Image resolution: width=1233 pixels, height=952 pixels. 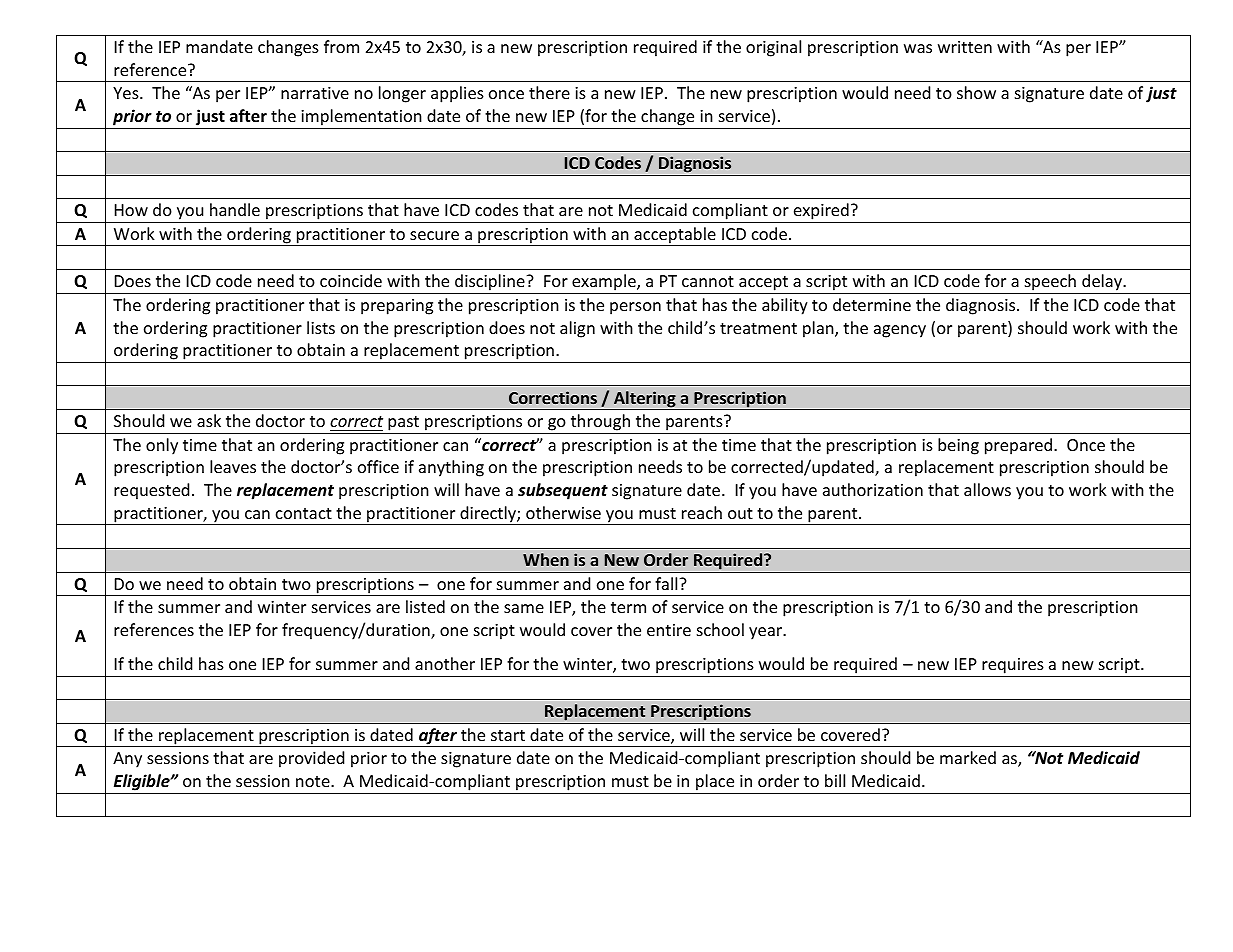 What do you see at coordinates (508, 735) in the document?
I see `start` at bounding box center [508, 735].
